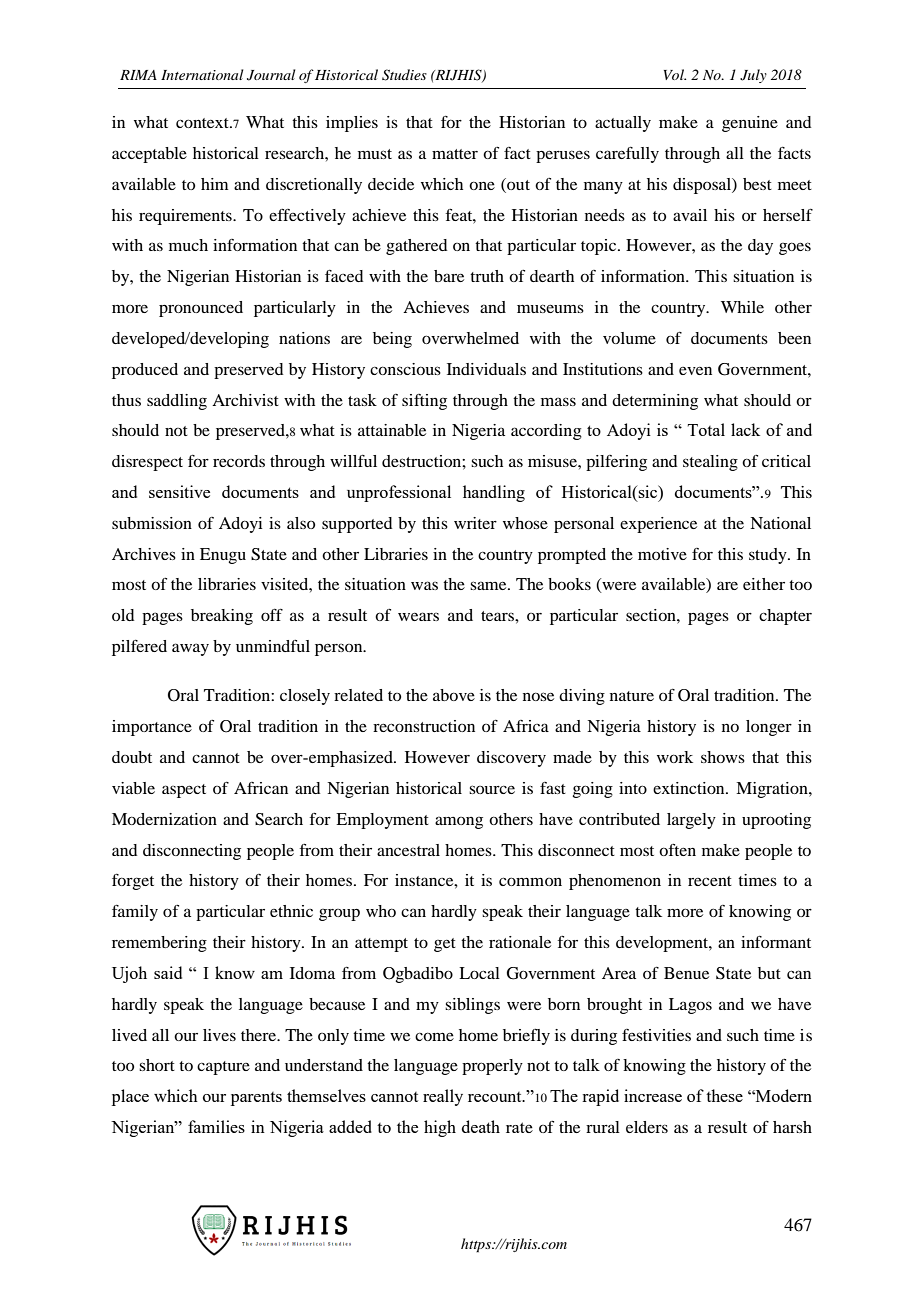 The image size is (924, 1308). What do you see at coordinates (769, 728) in the screenshot?
I see `longer` at bounding box center [769, 728].
